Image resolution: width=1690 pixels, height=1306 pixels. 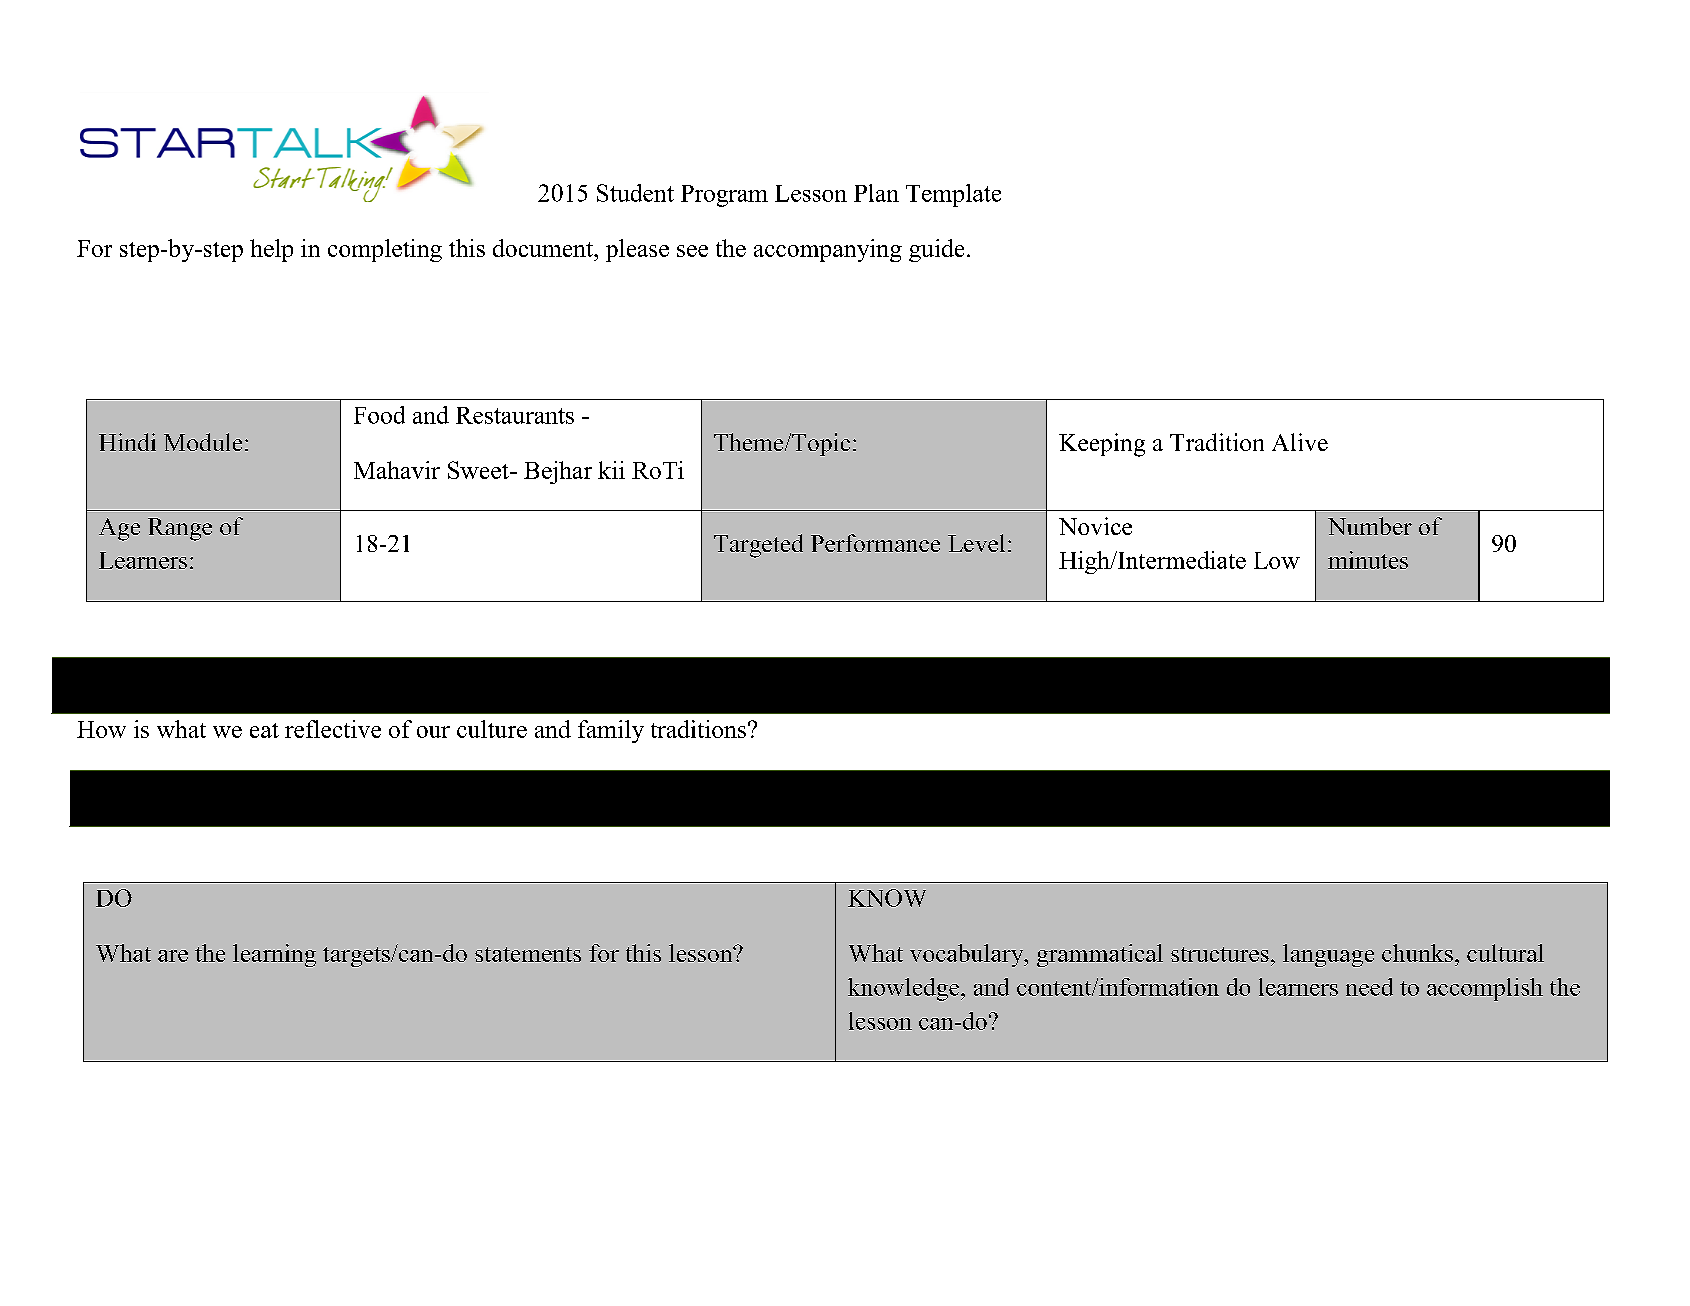 I want to click on eat, so click(x=264, y=730).
